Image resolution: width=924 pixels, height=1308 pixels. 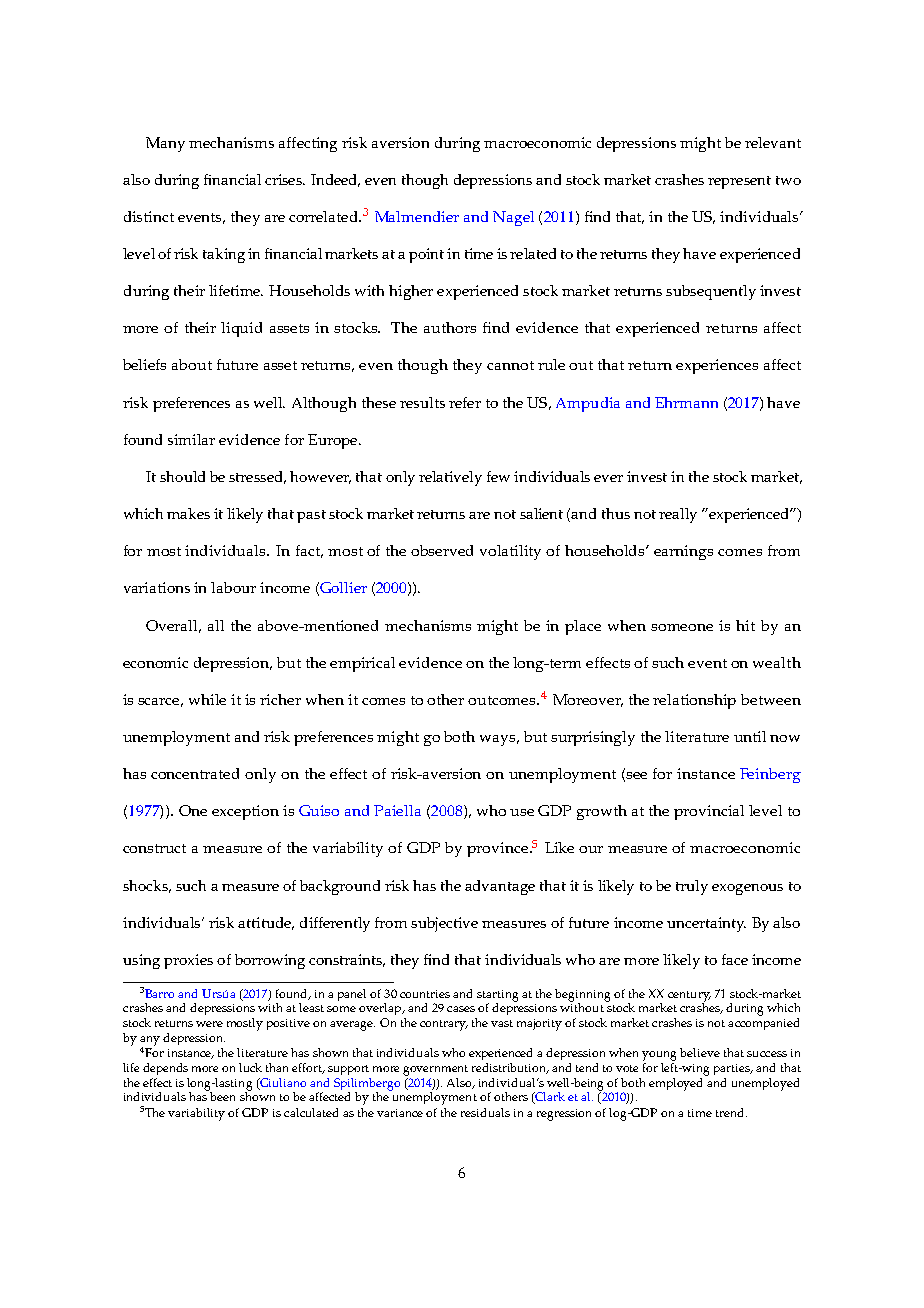 What do you see at coordinates (717, 366) in the page?
I see `experiences` at bounding box center [717, 366].
